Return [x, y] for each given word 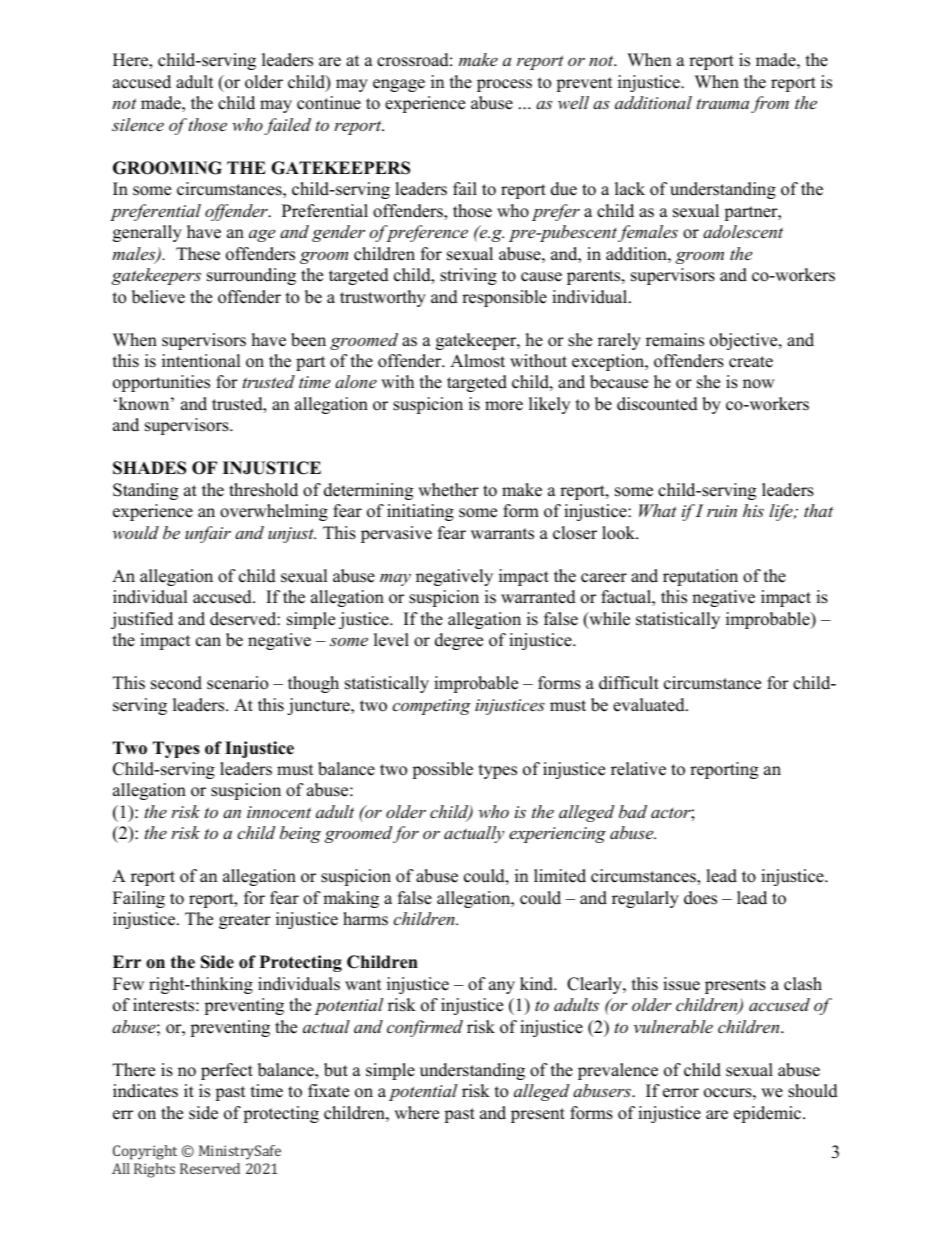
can [208, 642]
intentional [201, 361]
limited [560, 876]
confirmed [425, 1028]
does [700, 898]
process [504, 85]
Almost [477, 361]
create [751, 362]
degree [459, 641]
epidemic [769, 1114]
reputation [700, 577]
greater [245, 921]
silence [138, 124]
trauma [723, 103]
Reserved [210, 1168]
